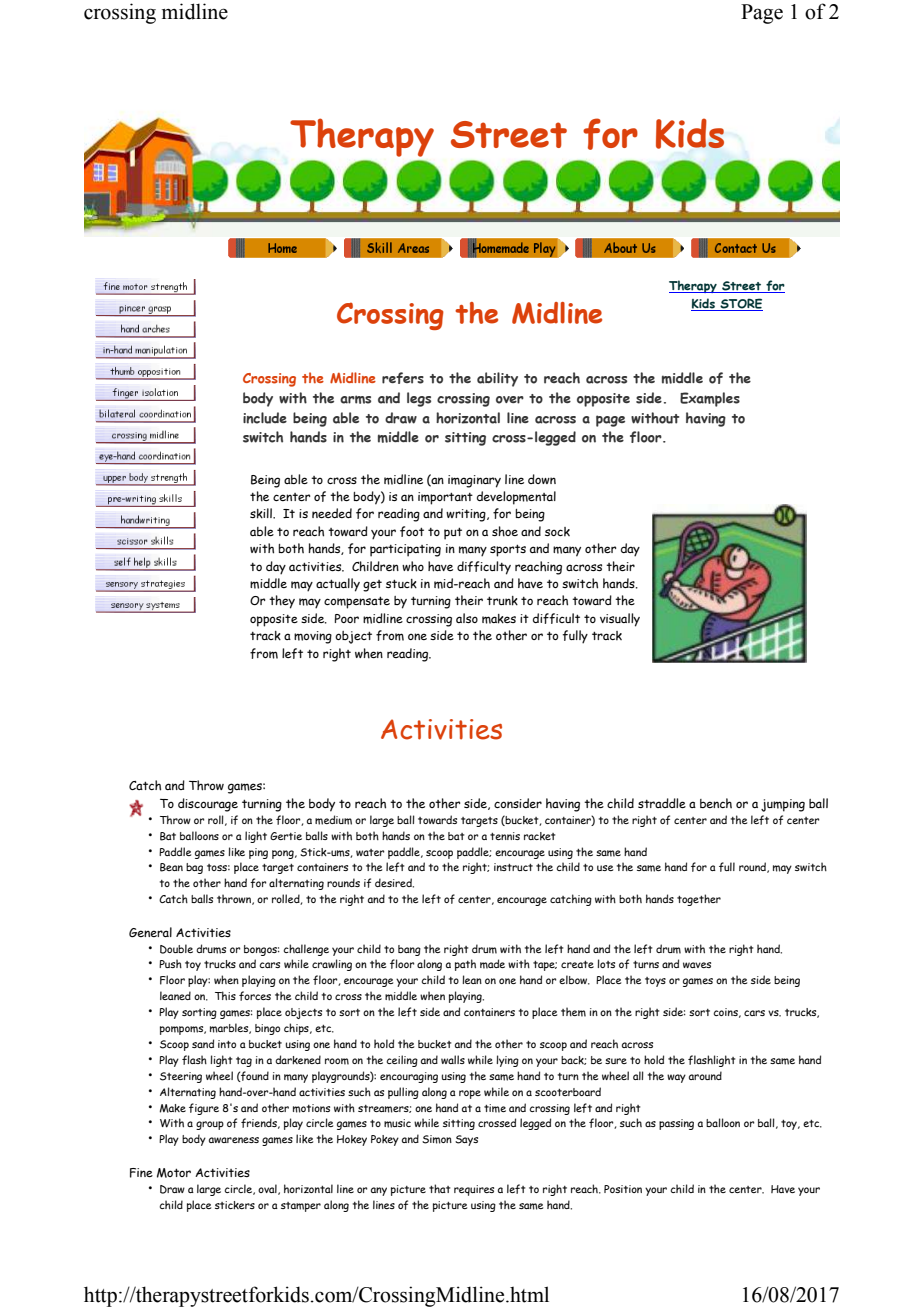 The image size is (924, 1308). Describe the element at coordinates (620, 620) in the document. I see `visually` at that location.
